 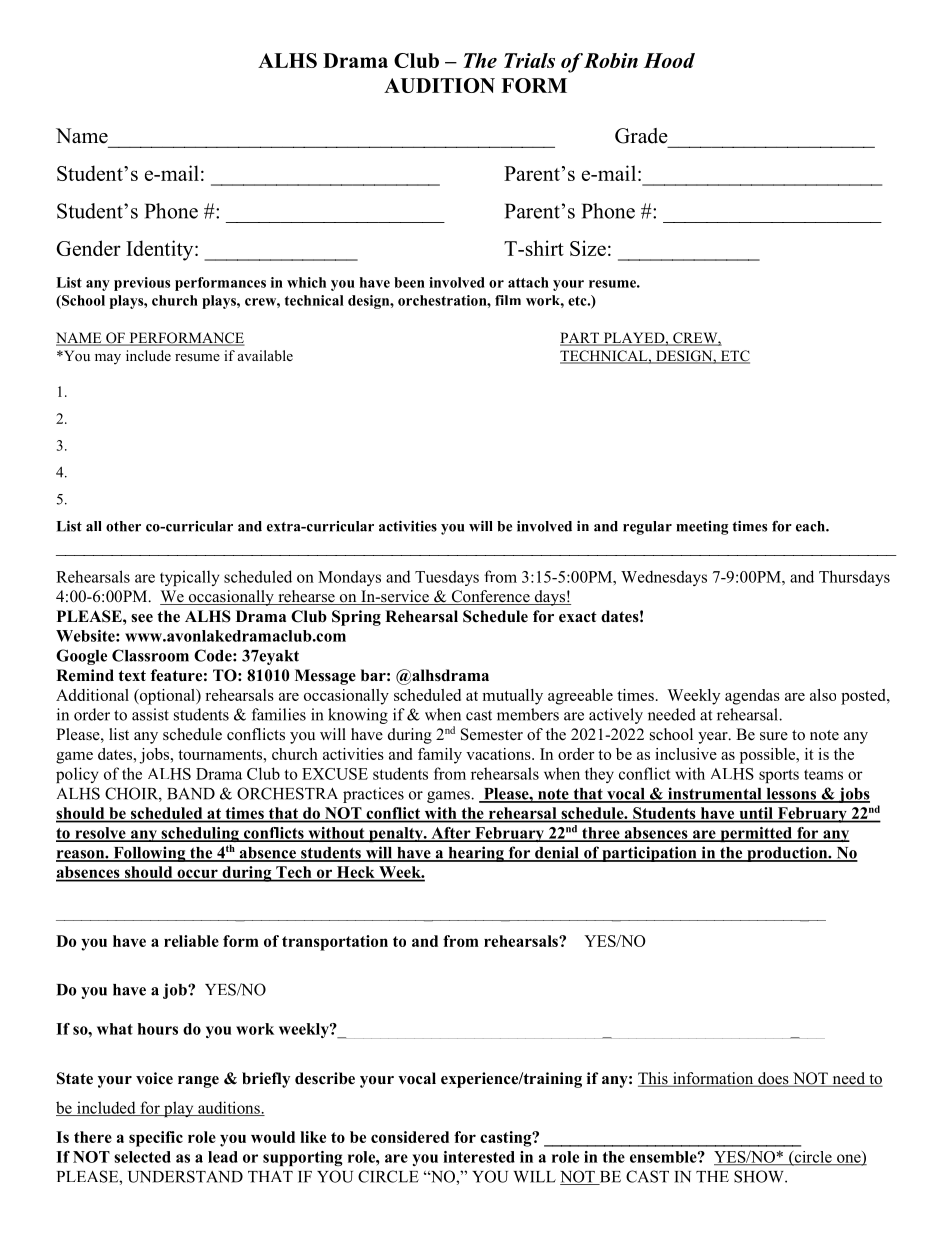 What do you see at coordinates (123, 526) in the screenshot?
I see `other` at bounding box center [123, 526].
